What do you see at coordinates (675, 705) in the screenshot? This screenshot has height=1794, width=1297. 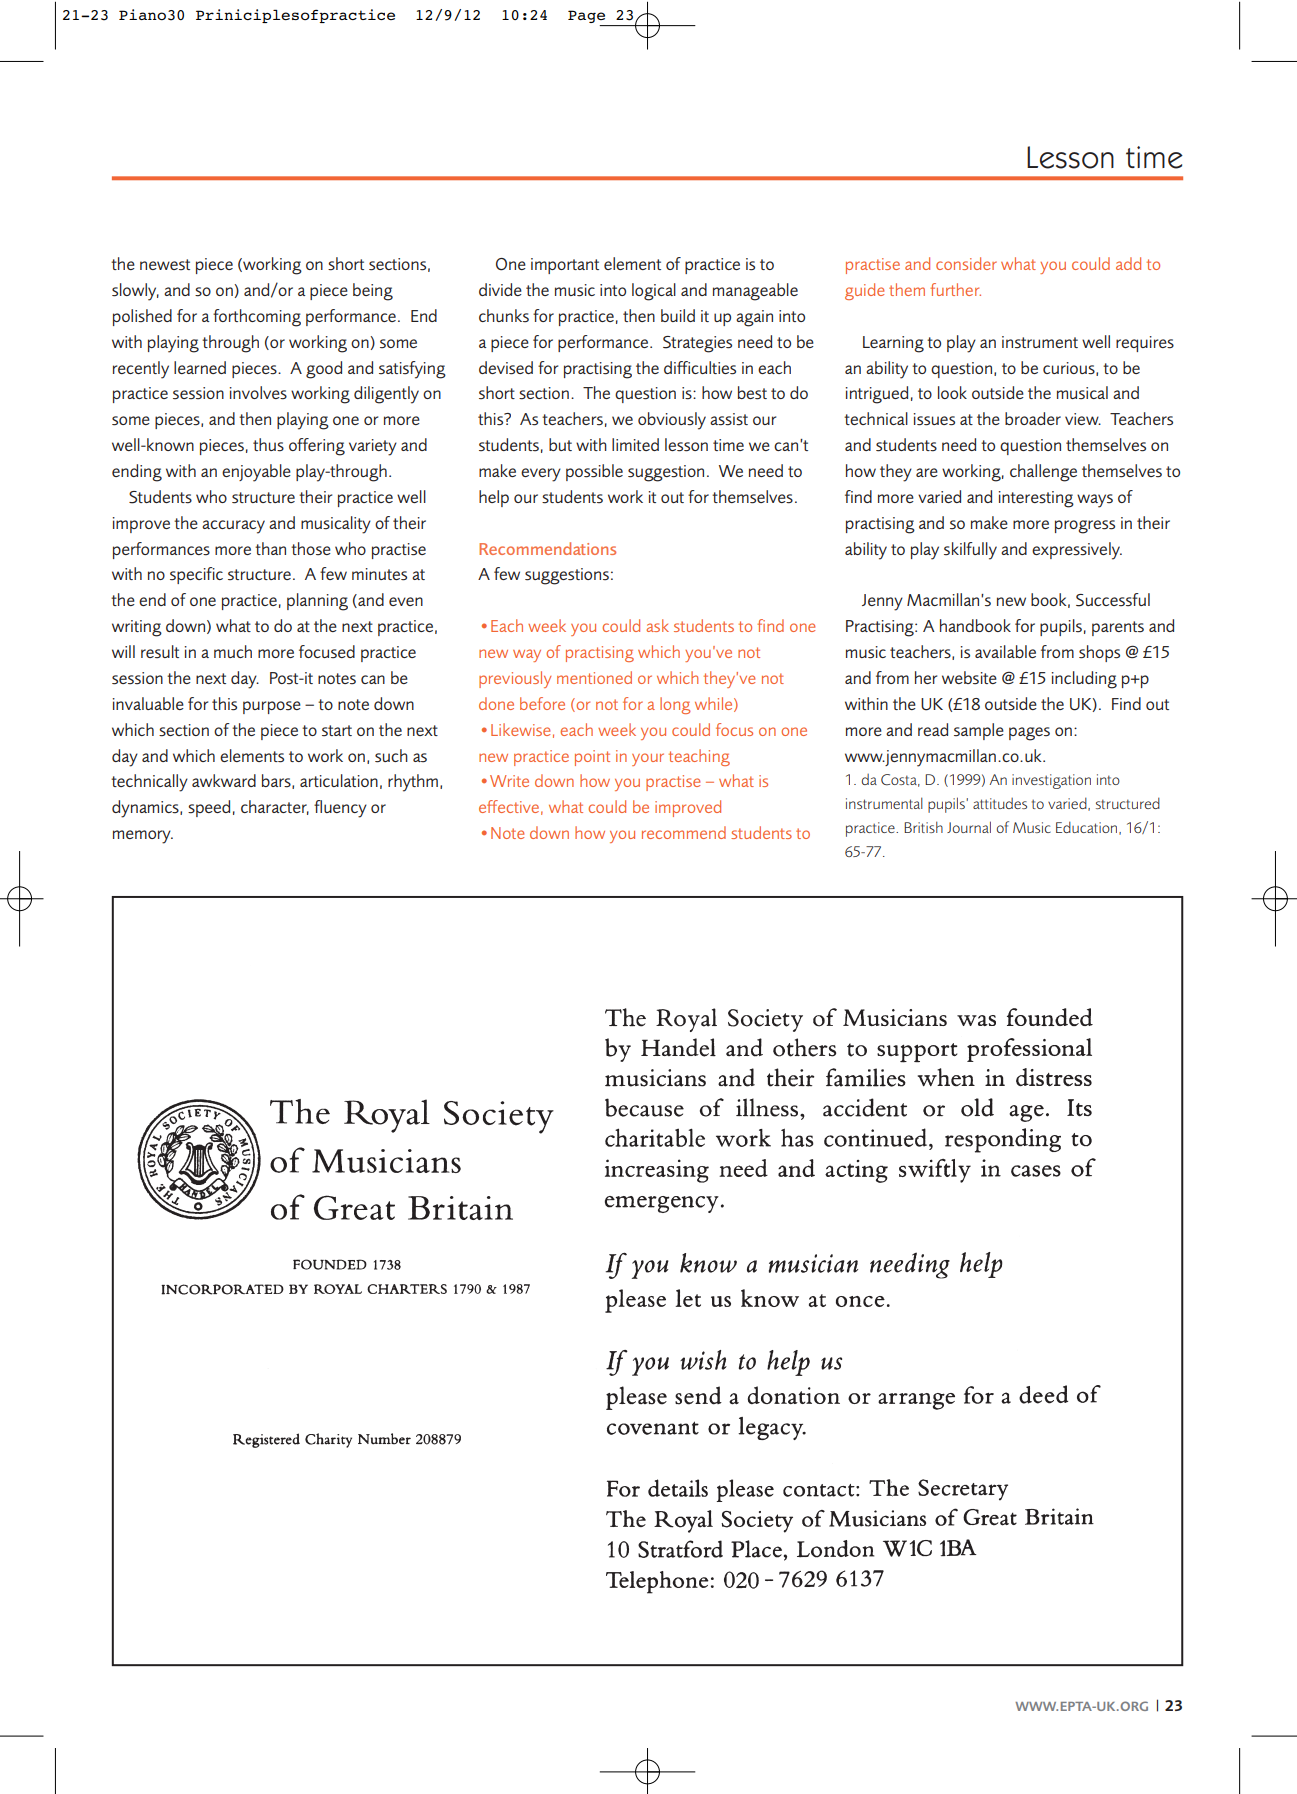 I see `long` at bounding box center [675, 705].
